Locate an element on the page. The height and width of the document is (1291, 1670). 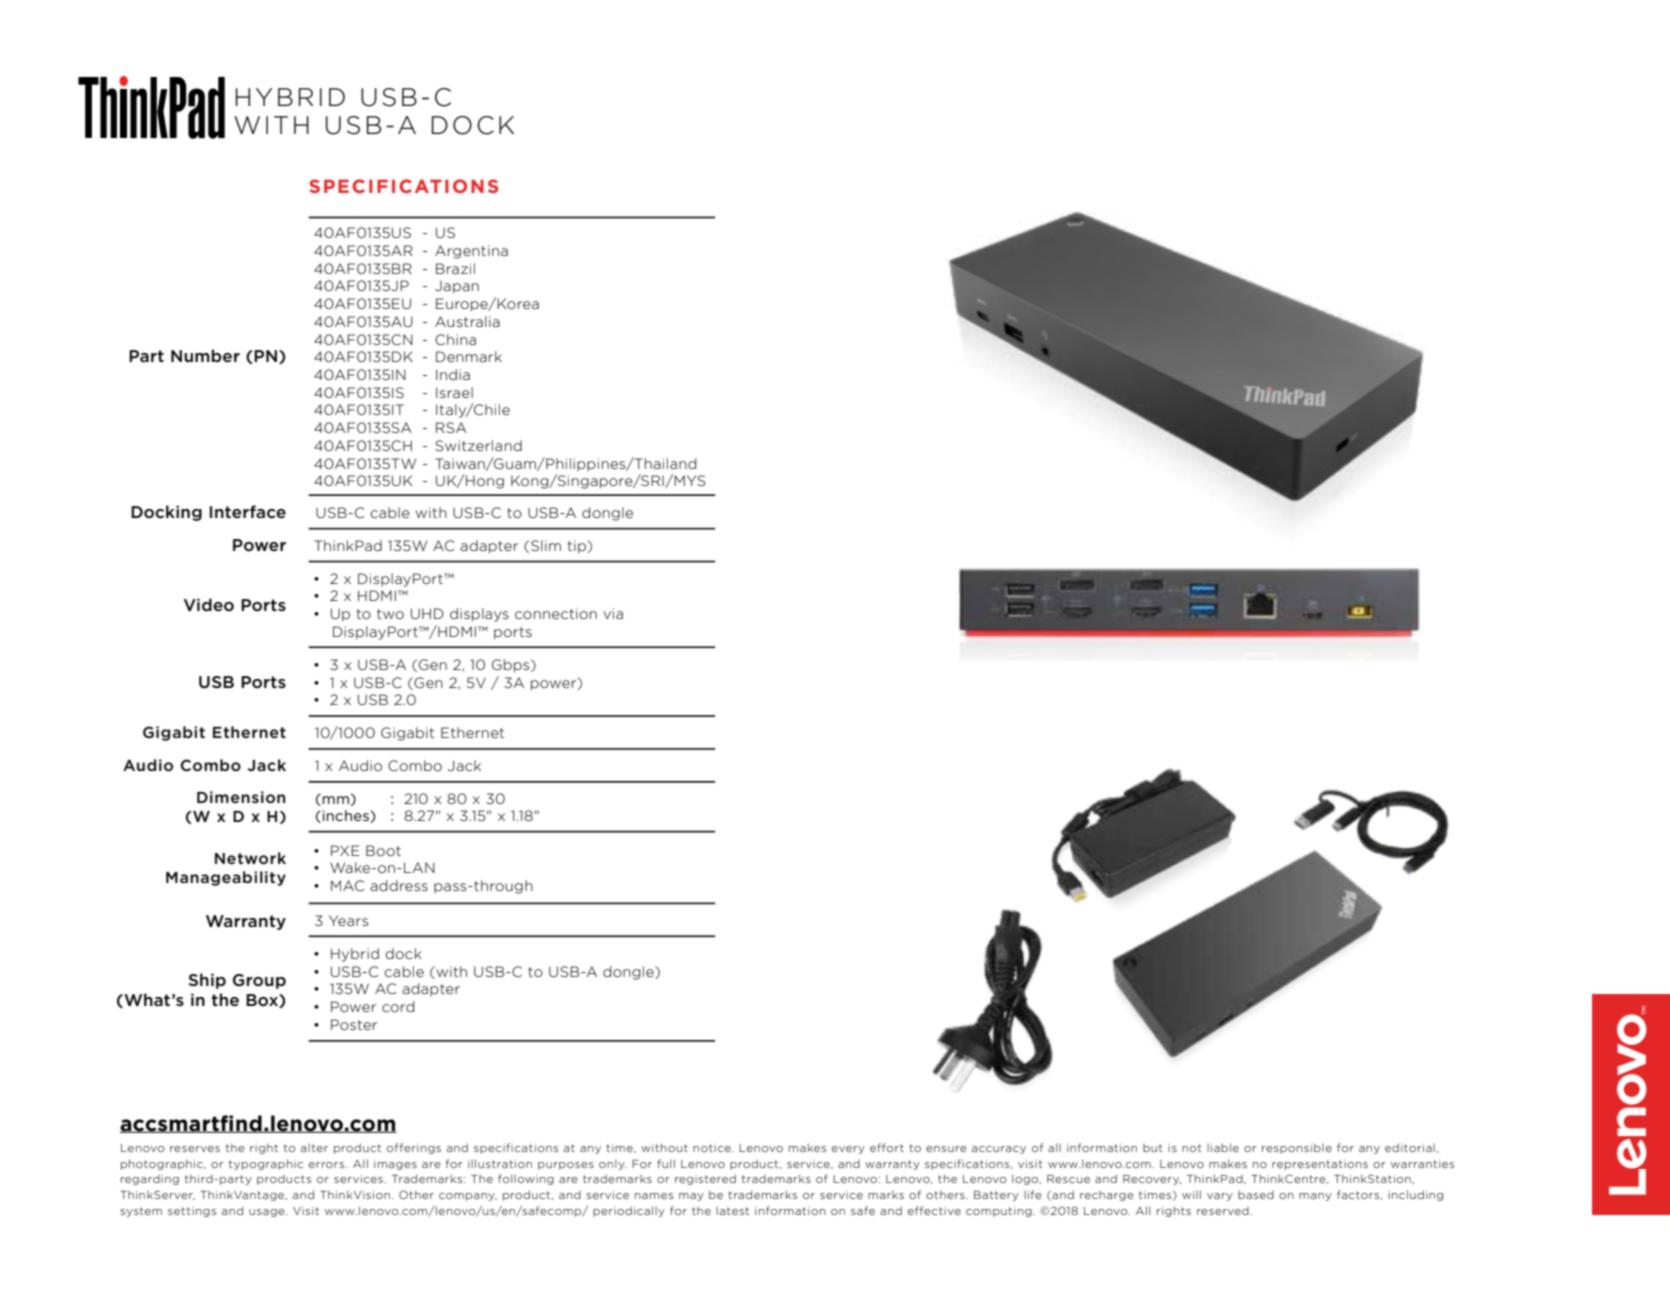
displays is located at coordinates (479, 615).
